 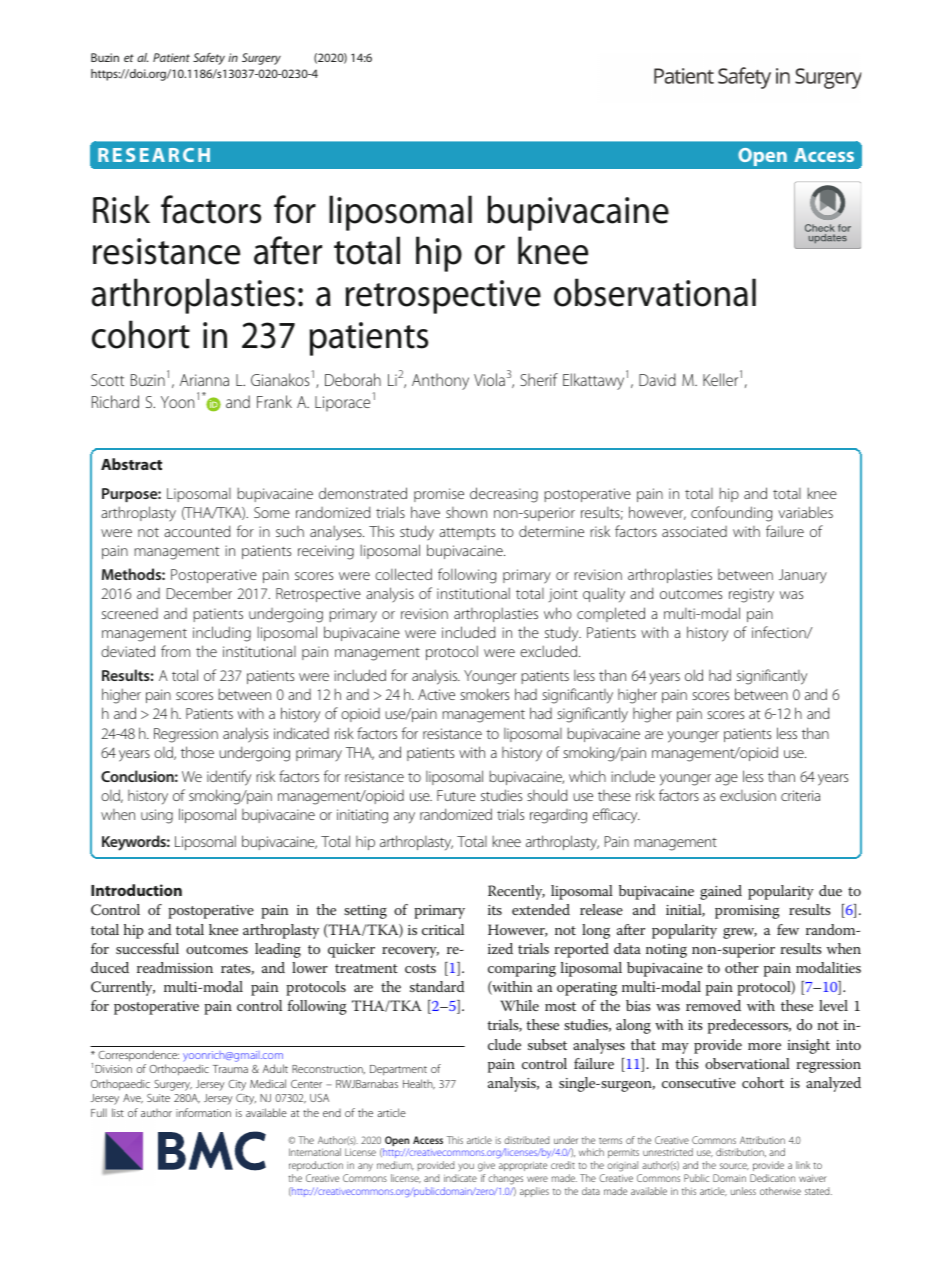 I want to click on David, so click(x=657, y=379).
